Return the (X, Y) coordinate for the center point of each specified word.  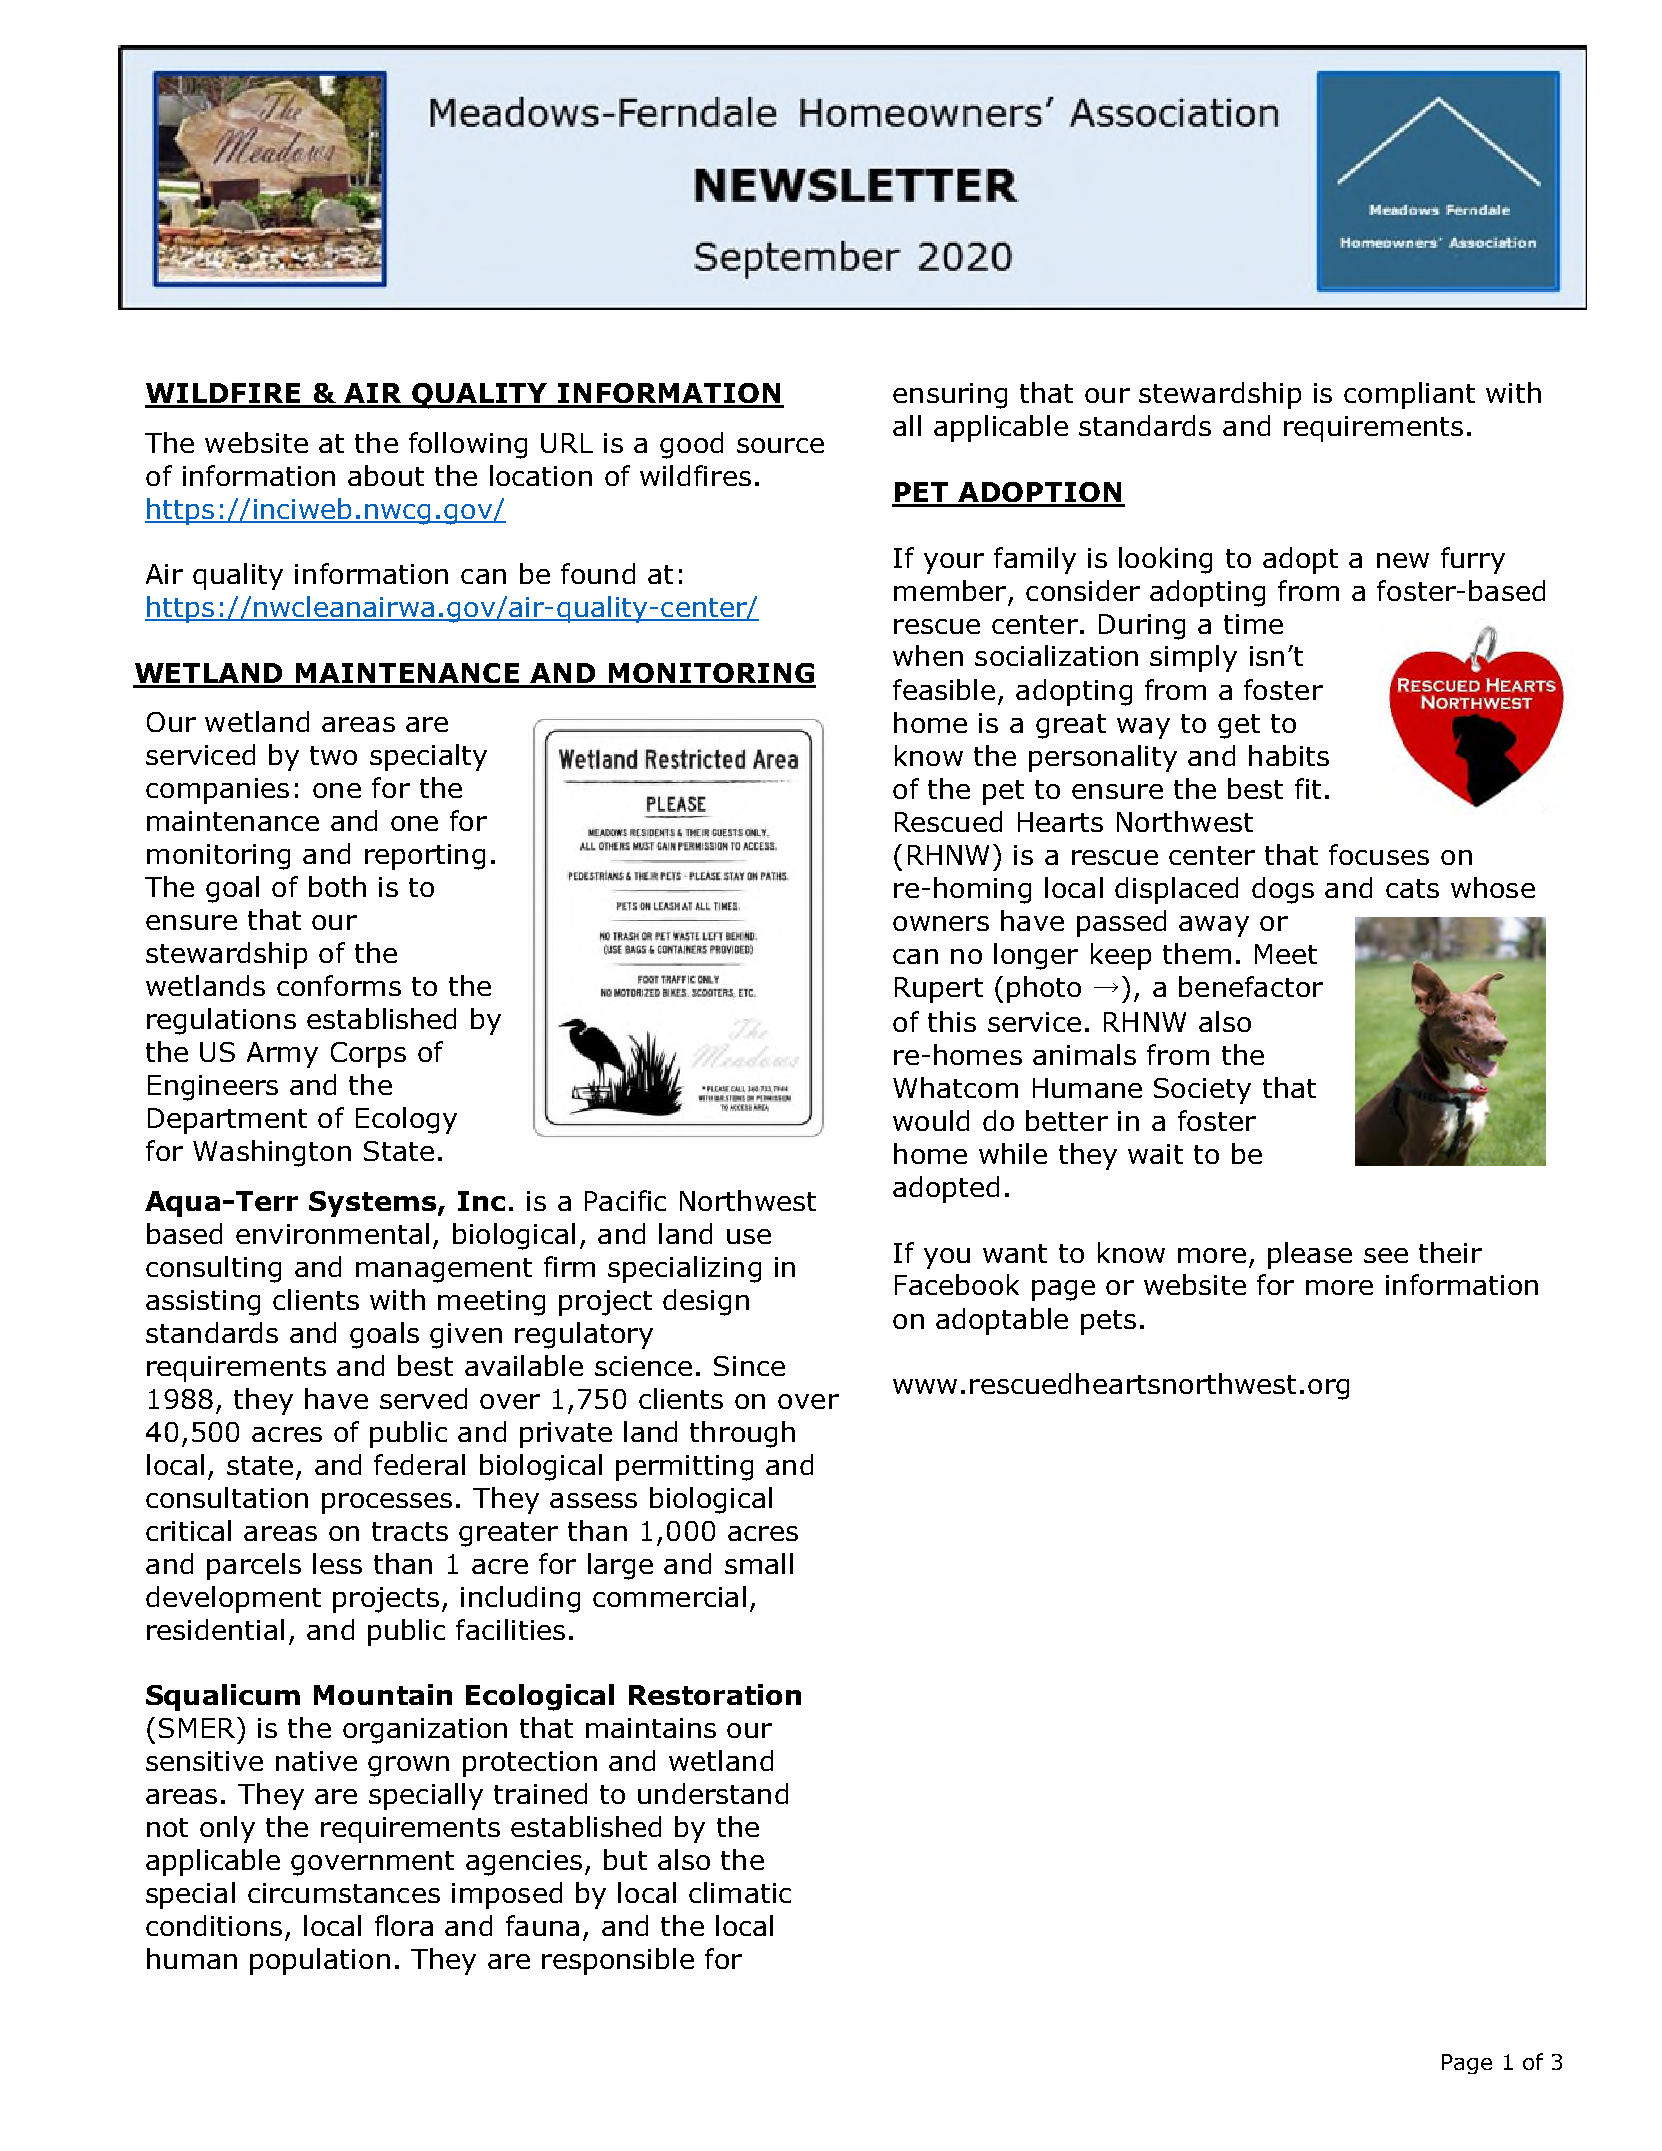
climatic (740, 1892)
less (337, 1563)
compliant (1409, 395)
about (386, 475)
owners (941, 923)
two (333, 755)
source (780, 445)
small (759, 1563)
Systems (372, 1204)
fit (1308, 788)
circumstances (344, 1893)
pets (1108, 1322)
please (1310, 1255)
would (931, 1120)
